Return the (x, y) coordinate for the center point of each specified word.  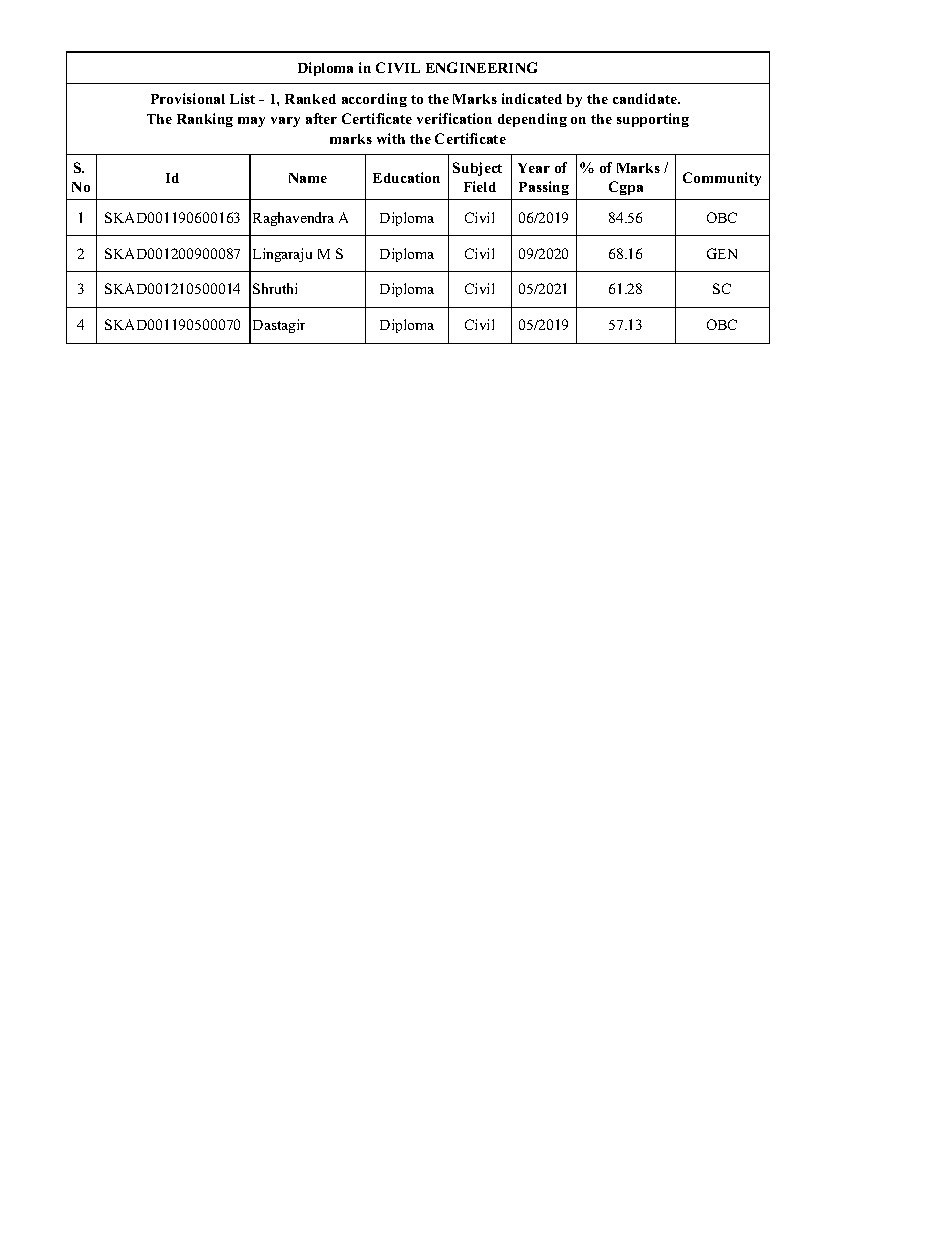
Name (308, 178)
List (242, 98)
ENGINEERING (481, 67)
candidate (646, 98)
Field (480, 186)
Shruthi (275, 288)
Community (722, 179)
